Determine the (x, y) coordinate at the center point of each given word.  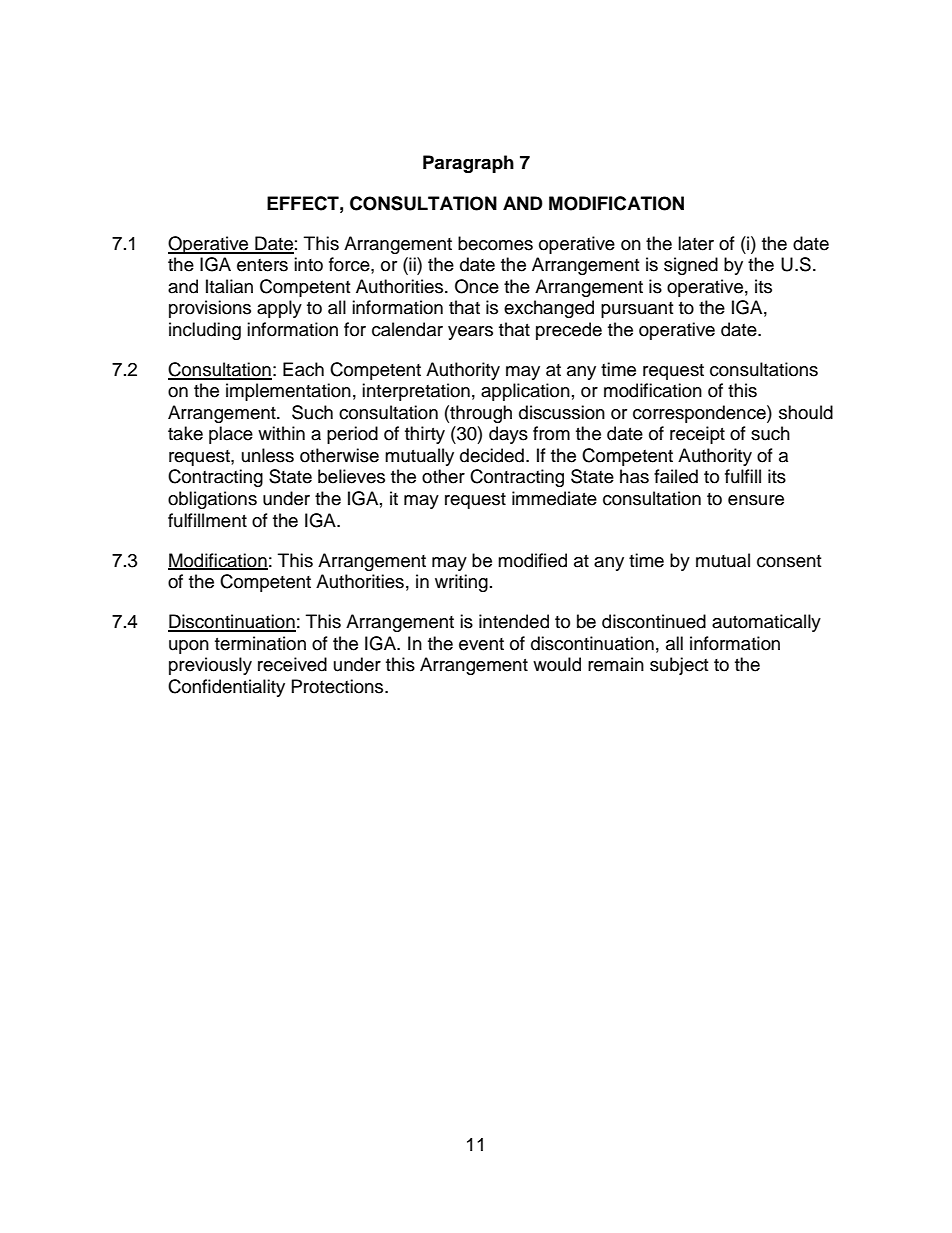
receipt (697, 435)
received (292, 664)
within (281, 433)
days (508, 435)
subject (679, 666)
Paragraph (468, 164)
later (696, 243)
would (557, 664)
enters (262, 265)
